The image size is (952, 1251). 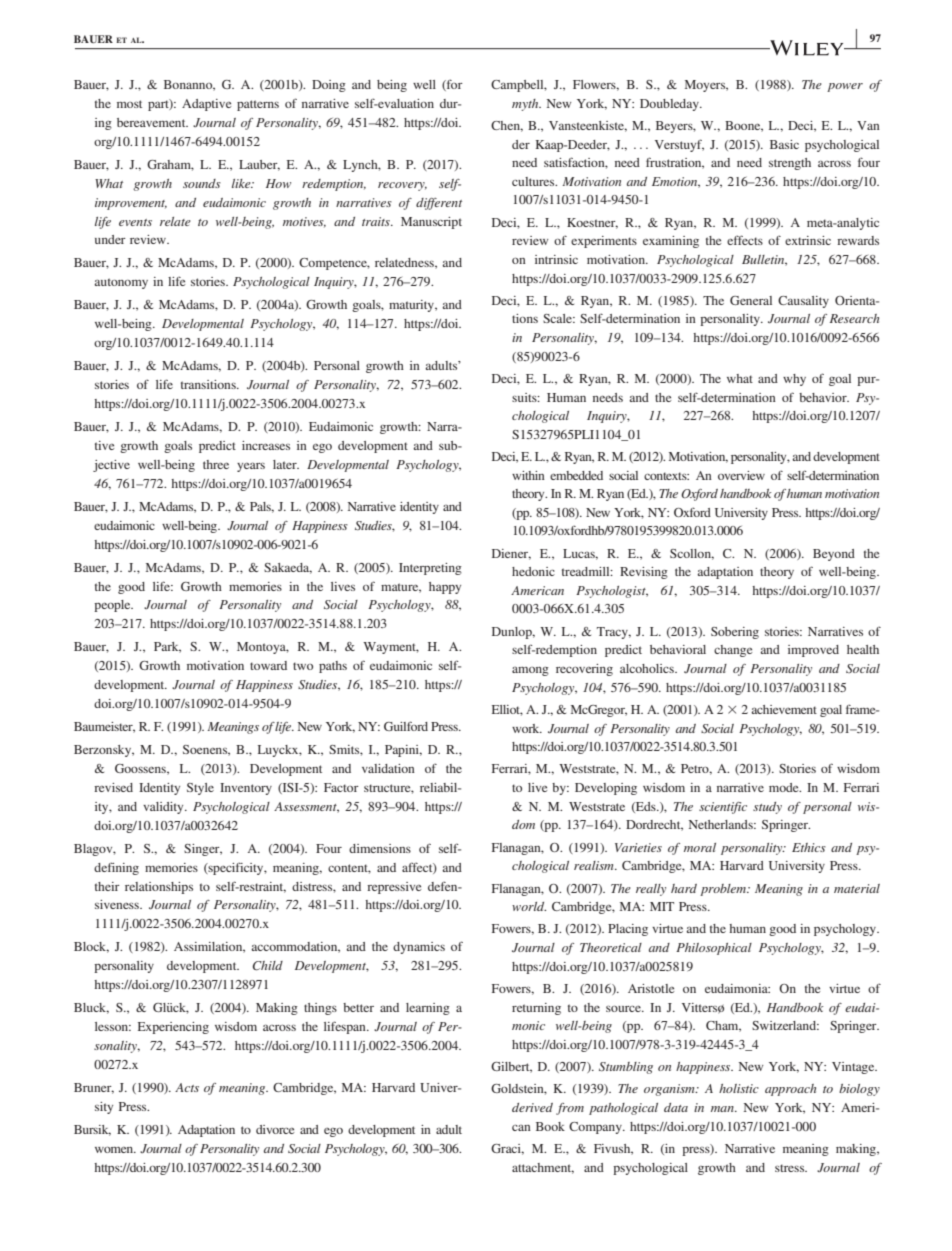 What do you see at coordinates (129, 104) in the page?
I see `most` at bounding box center [129, 104].
